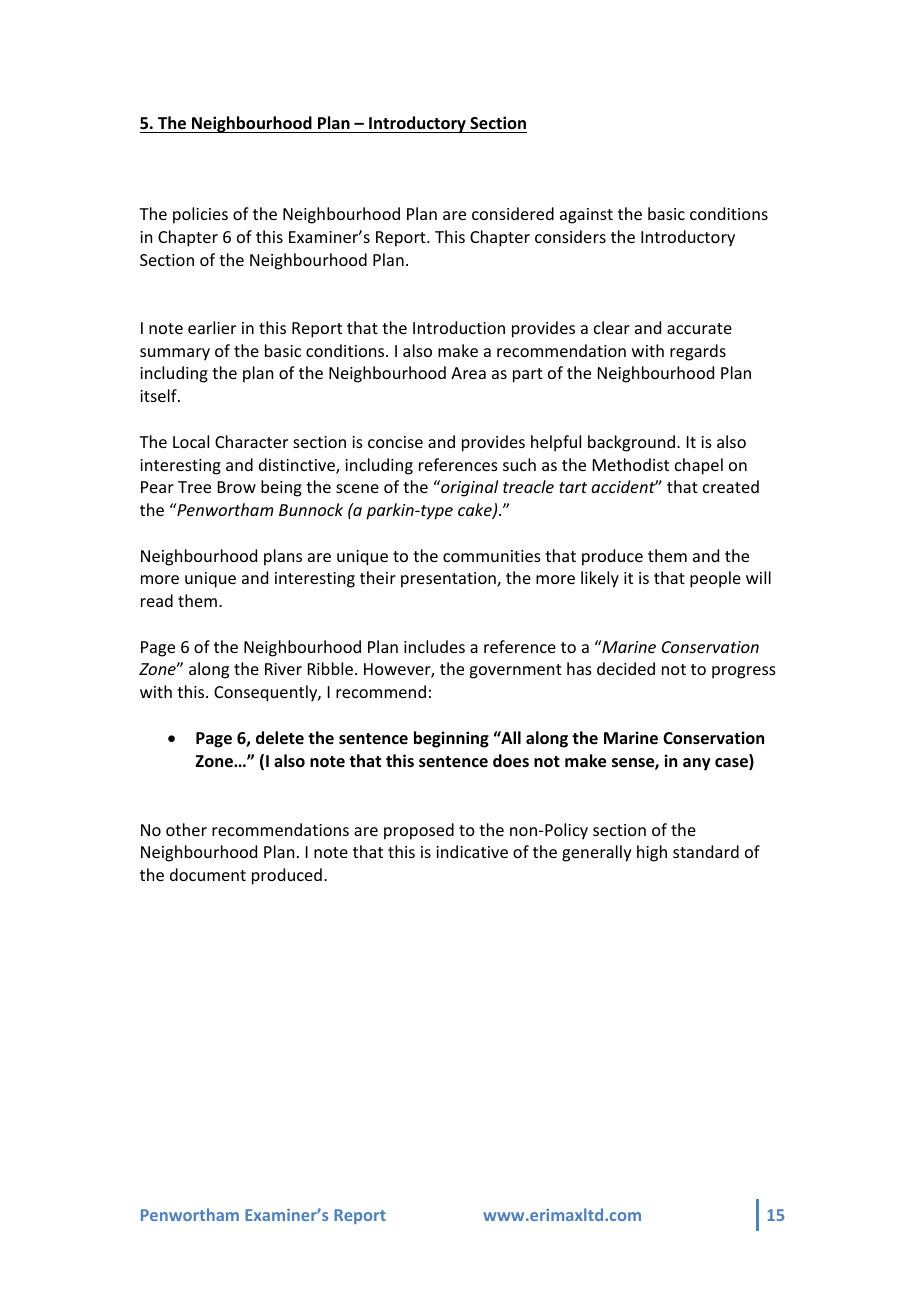 The image size is (924, 1308). What do you see at coordinates (208, 874) in the screenshot?
I see `document` at bounding box center [208, 874].
